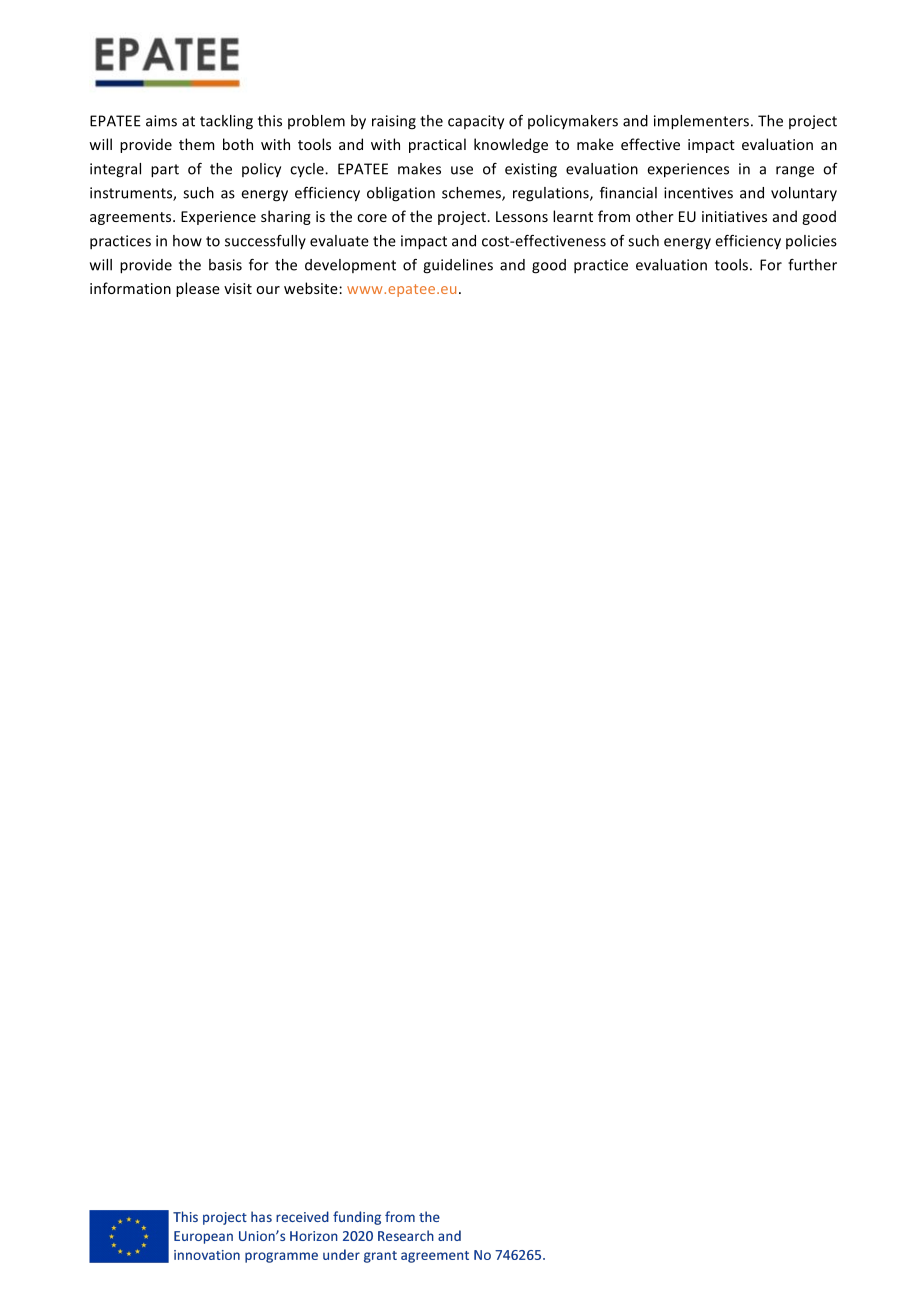 The image size is (924, 1308). I want to click on please, so click(198, 289).
